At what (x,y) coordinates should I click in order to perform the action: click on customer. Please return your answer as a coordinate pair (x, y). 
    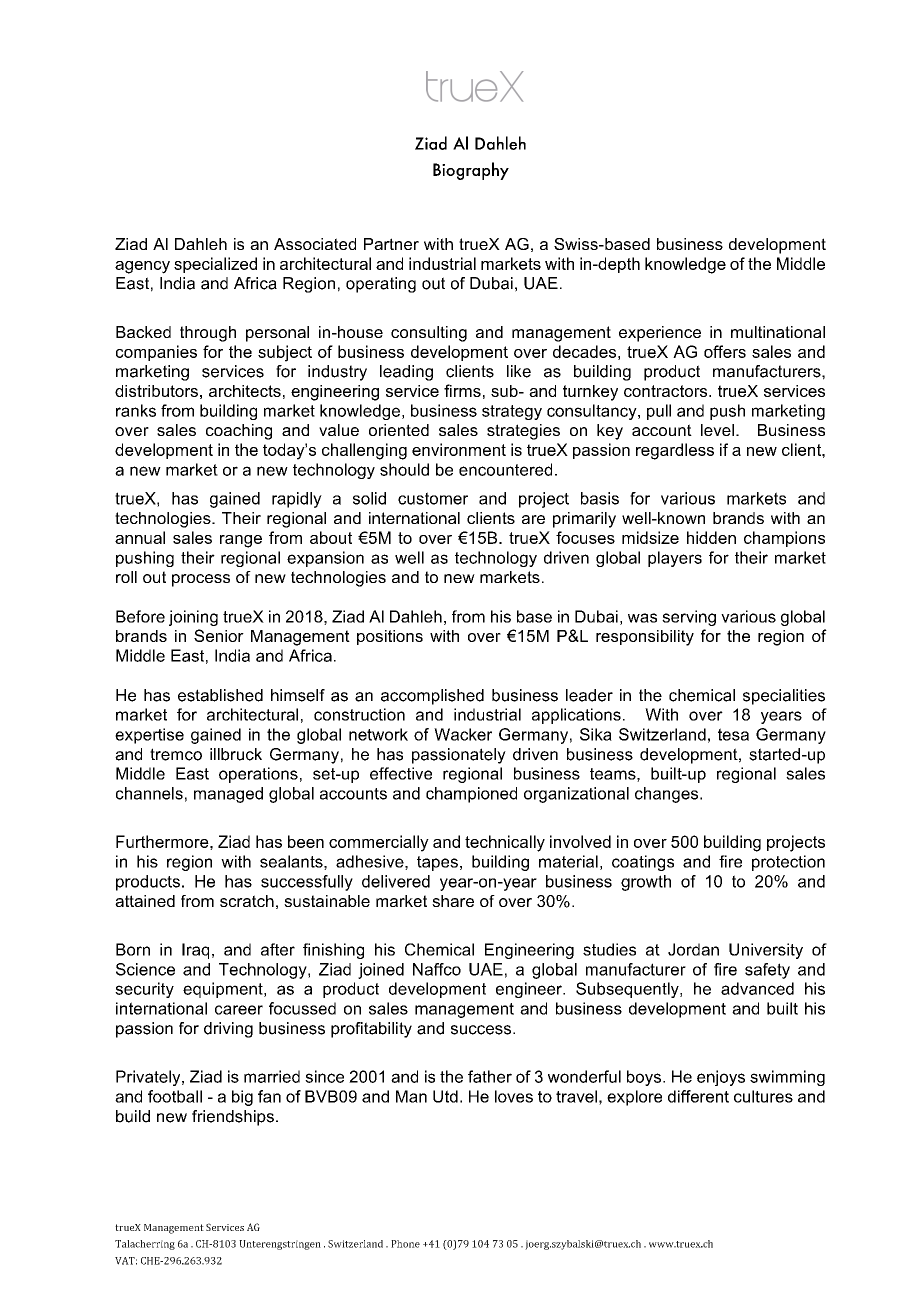
    Looking at the image, I should click on (433, 498).
